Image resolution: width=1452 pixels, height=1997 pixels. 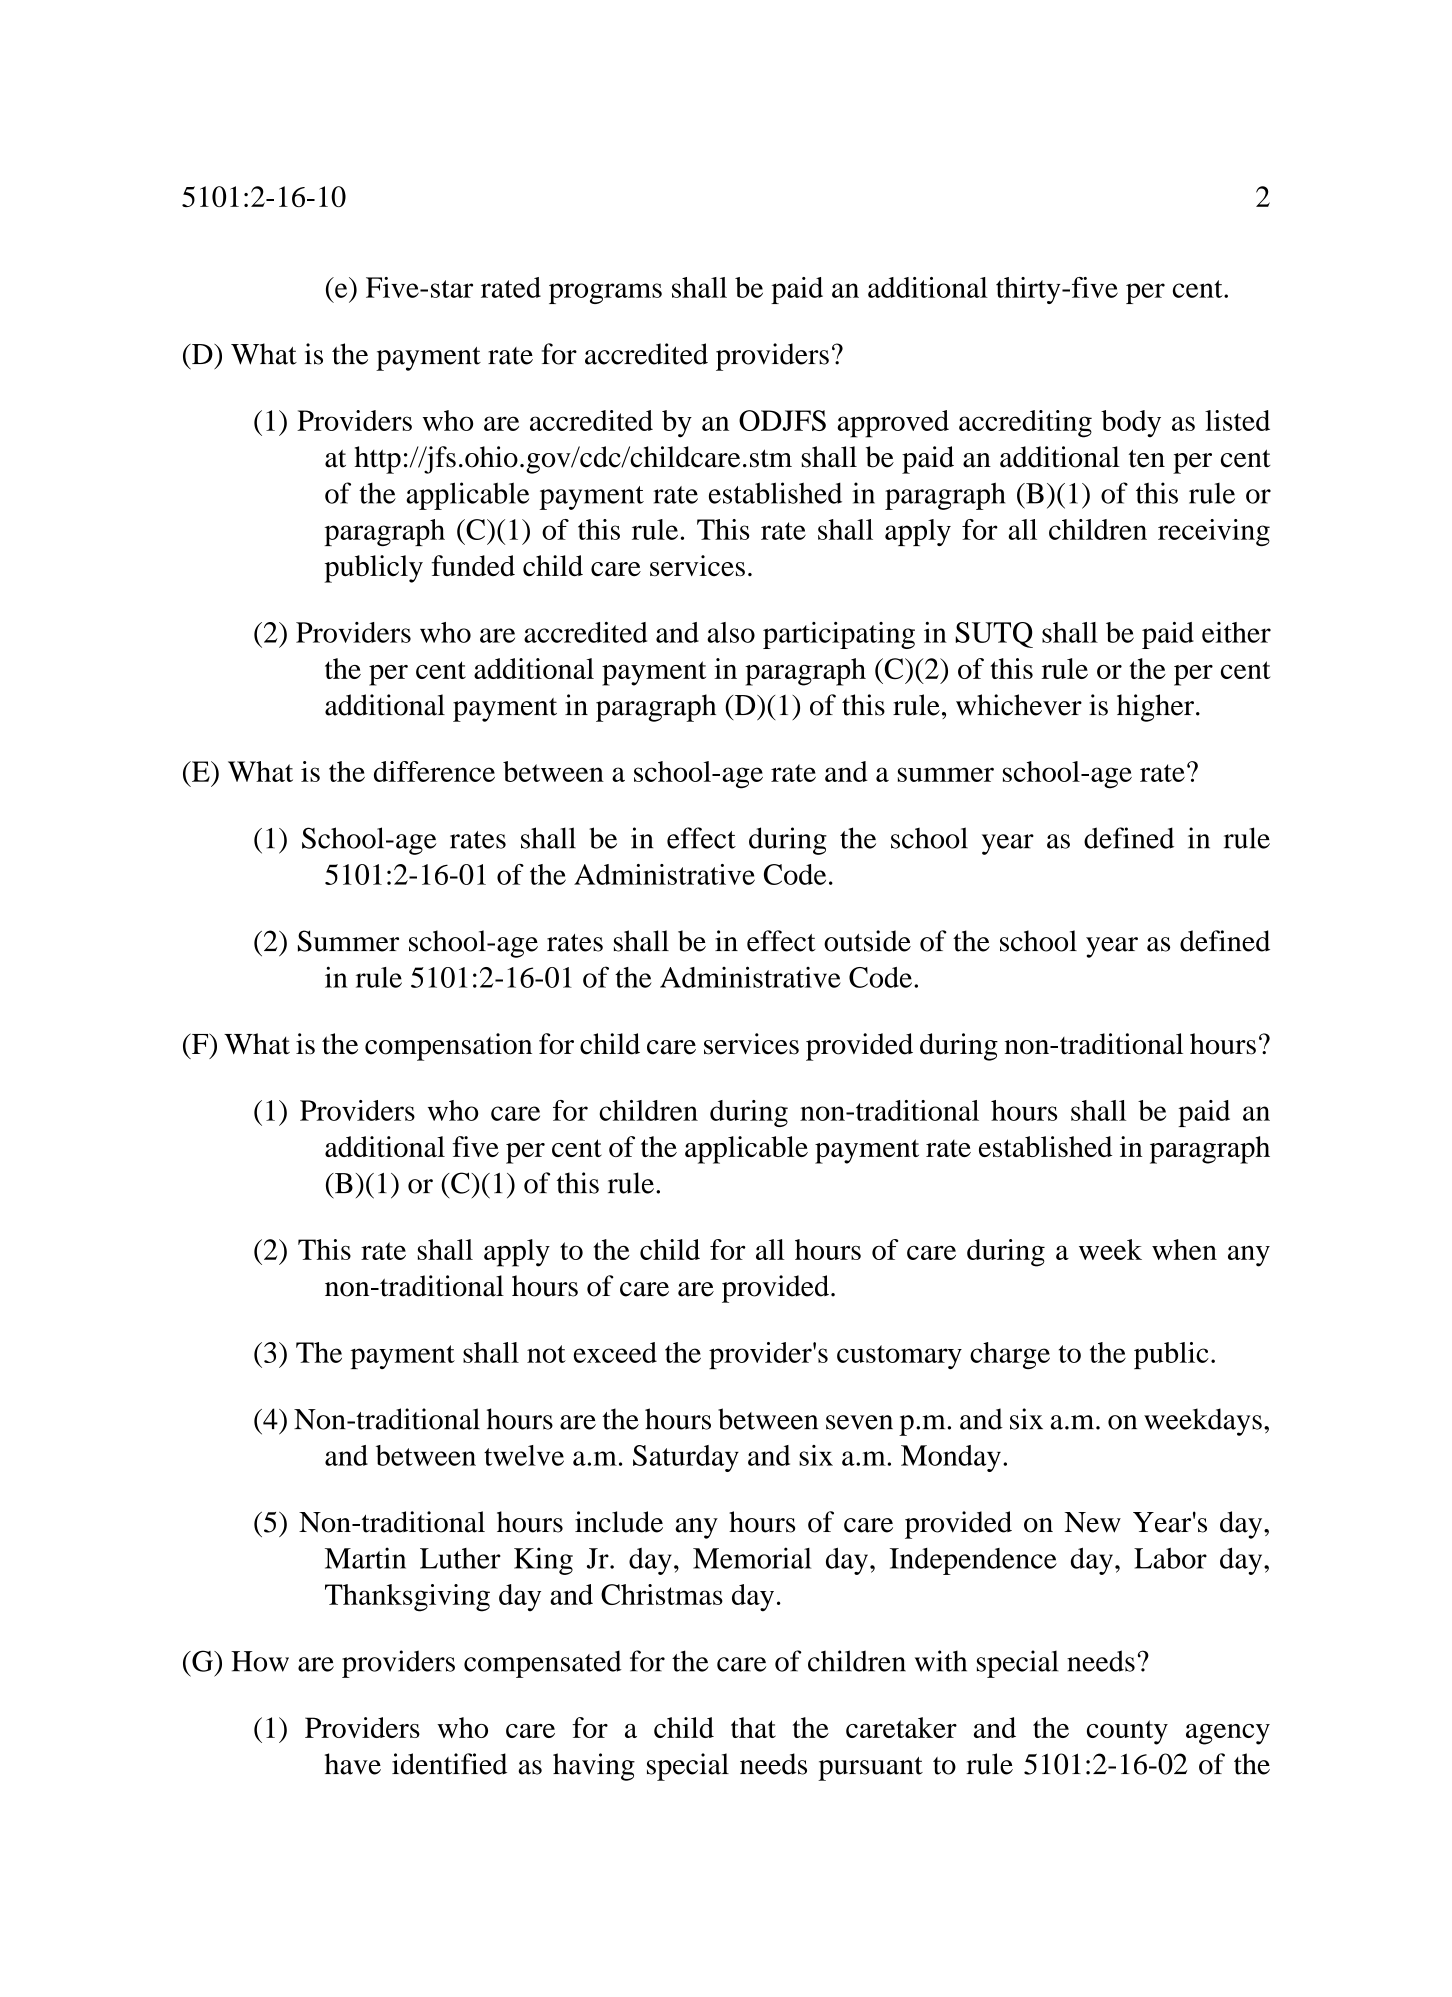 I want to click on higher, so click(x=1155, y=708).
